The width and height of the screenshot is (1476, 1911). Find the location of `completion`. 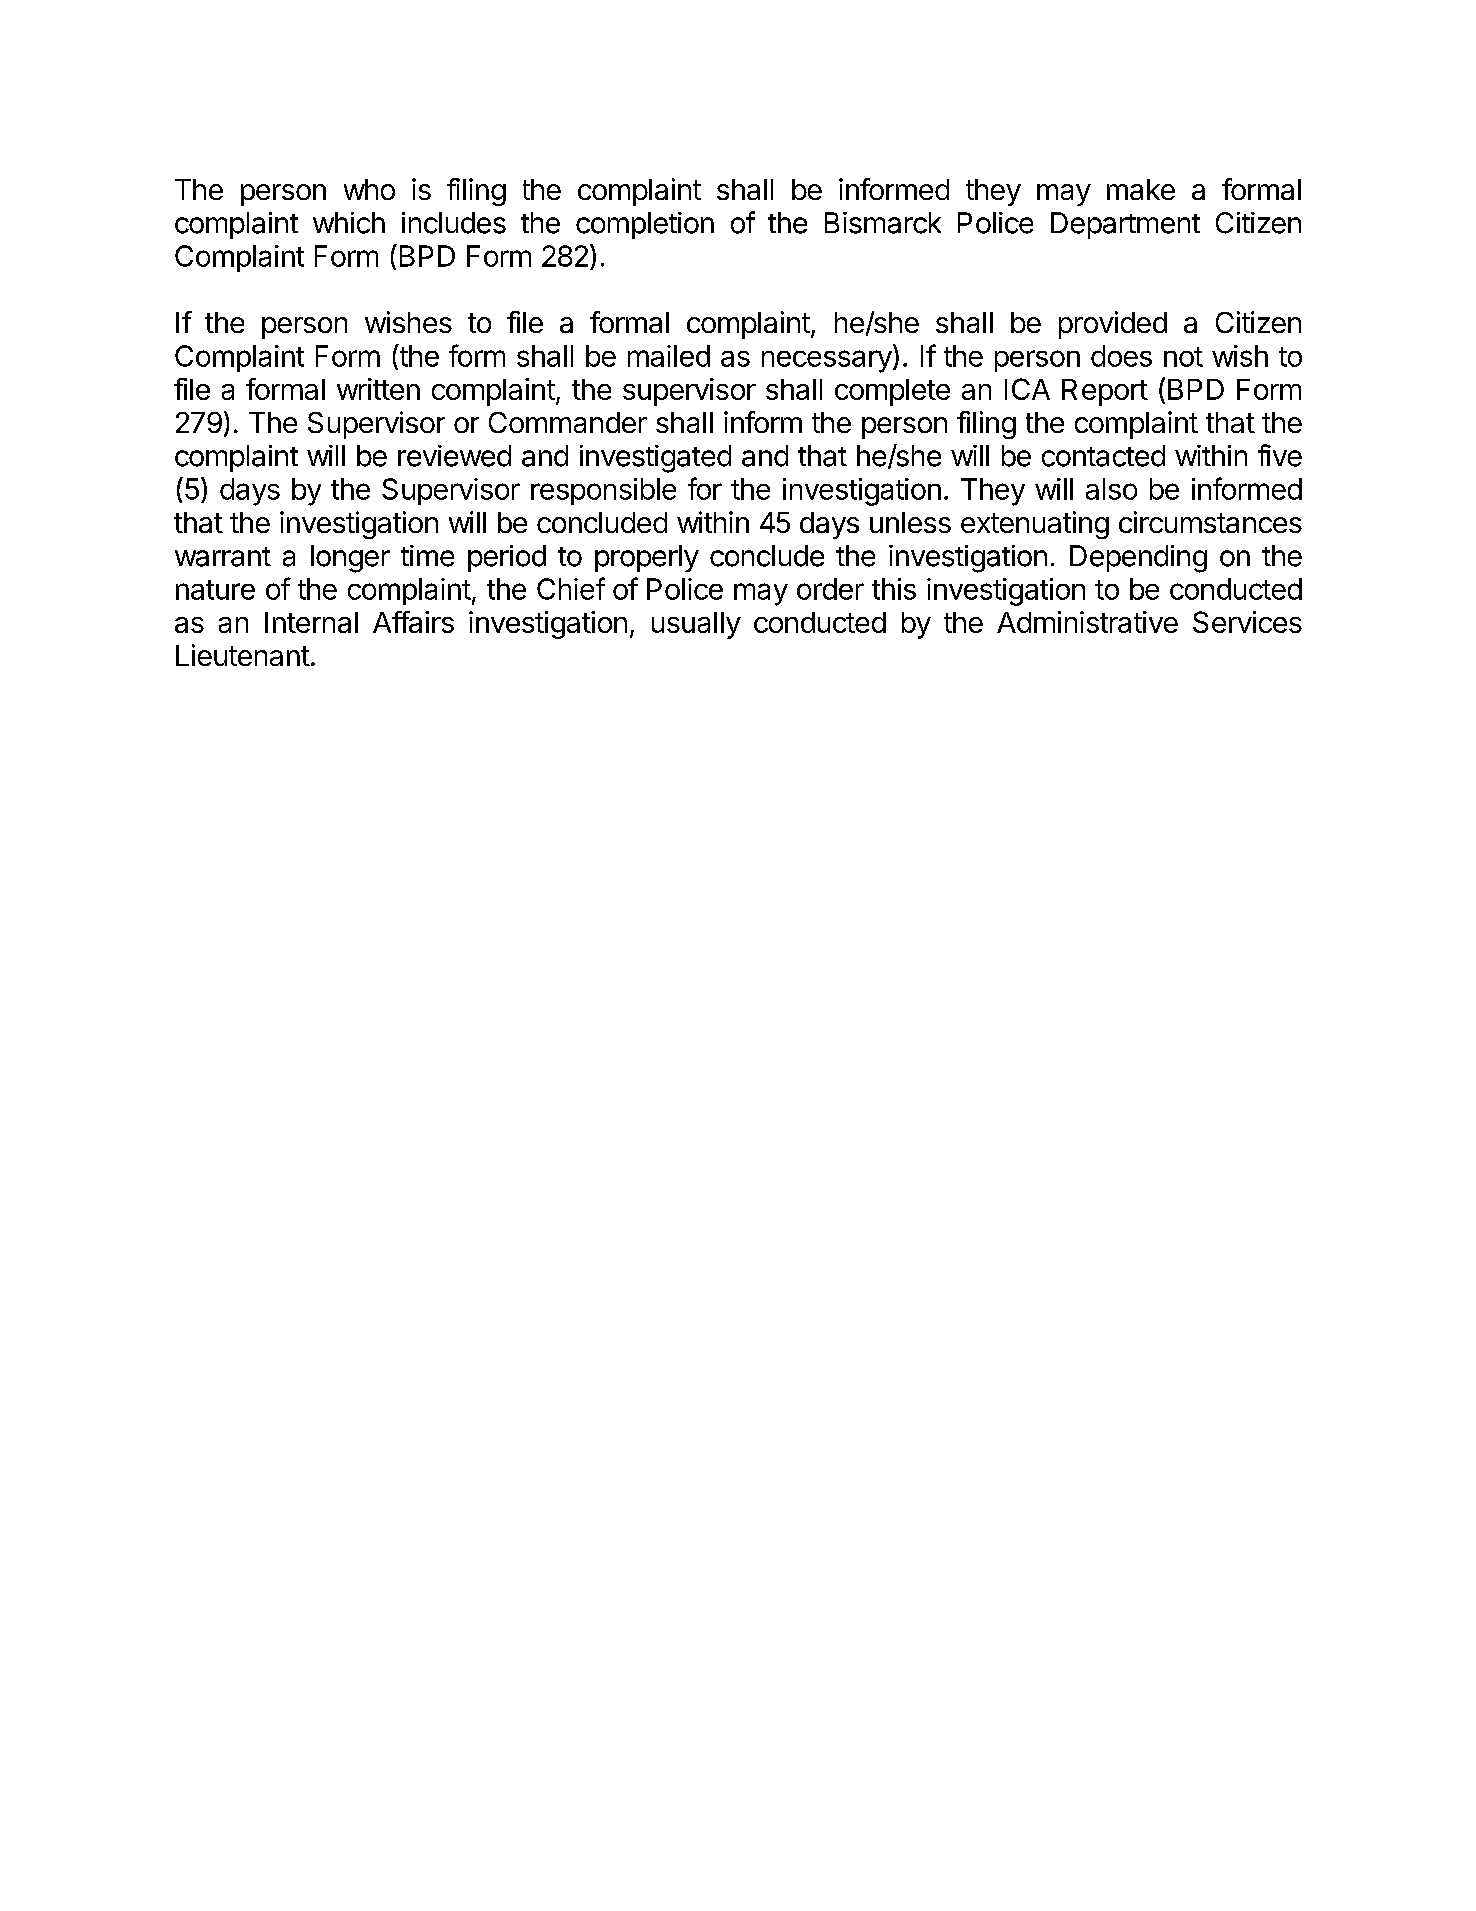

completion is located at coordinates (645, 225).
